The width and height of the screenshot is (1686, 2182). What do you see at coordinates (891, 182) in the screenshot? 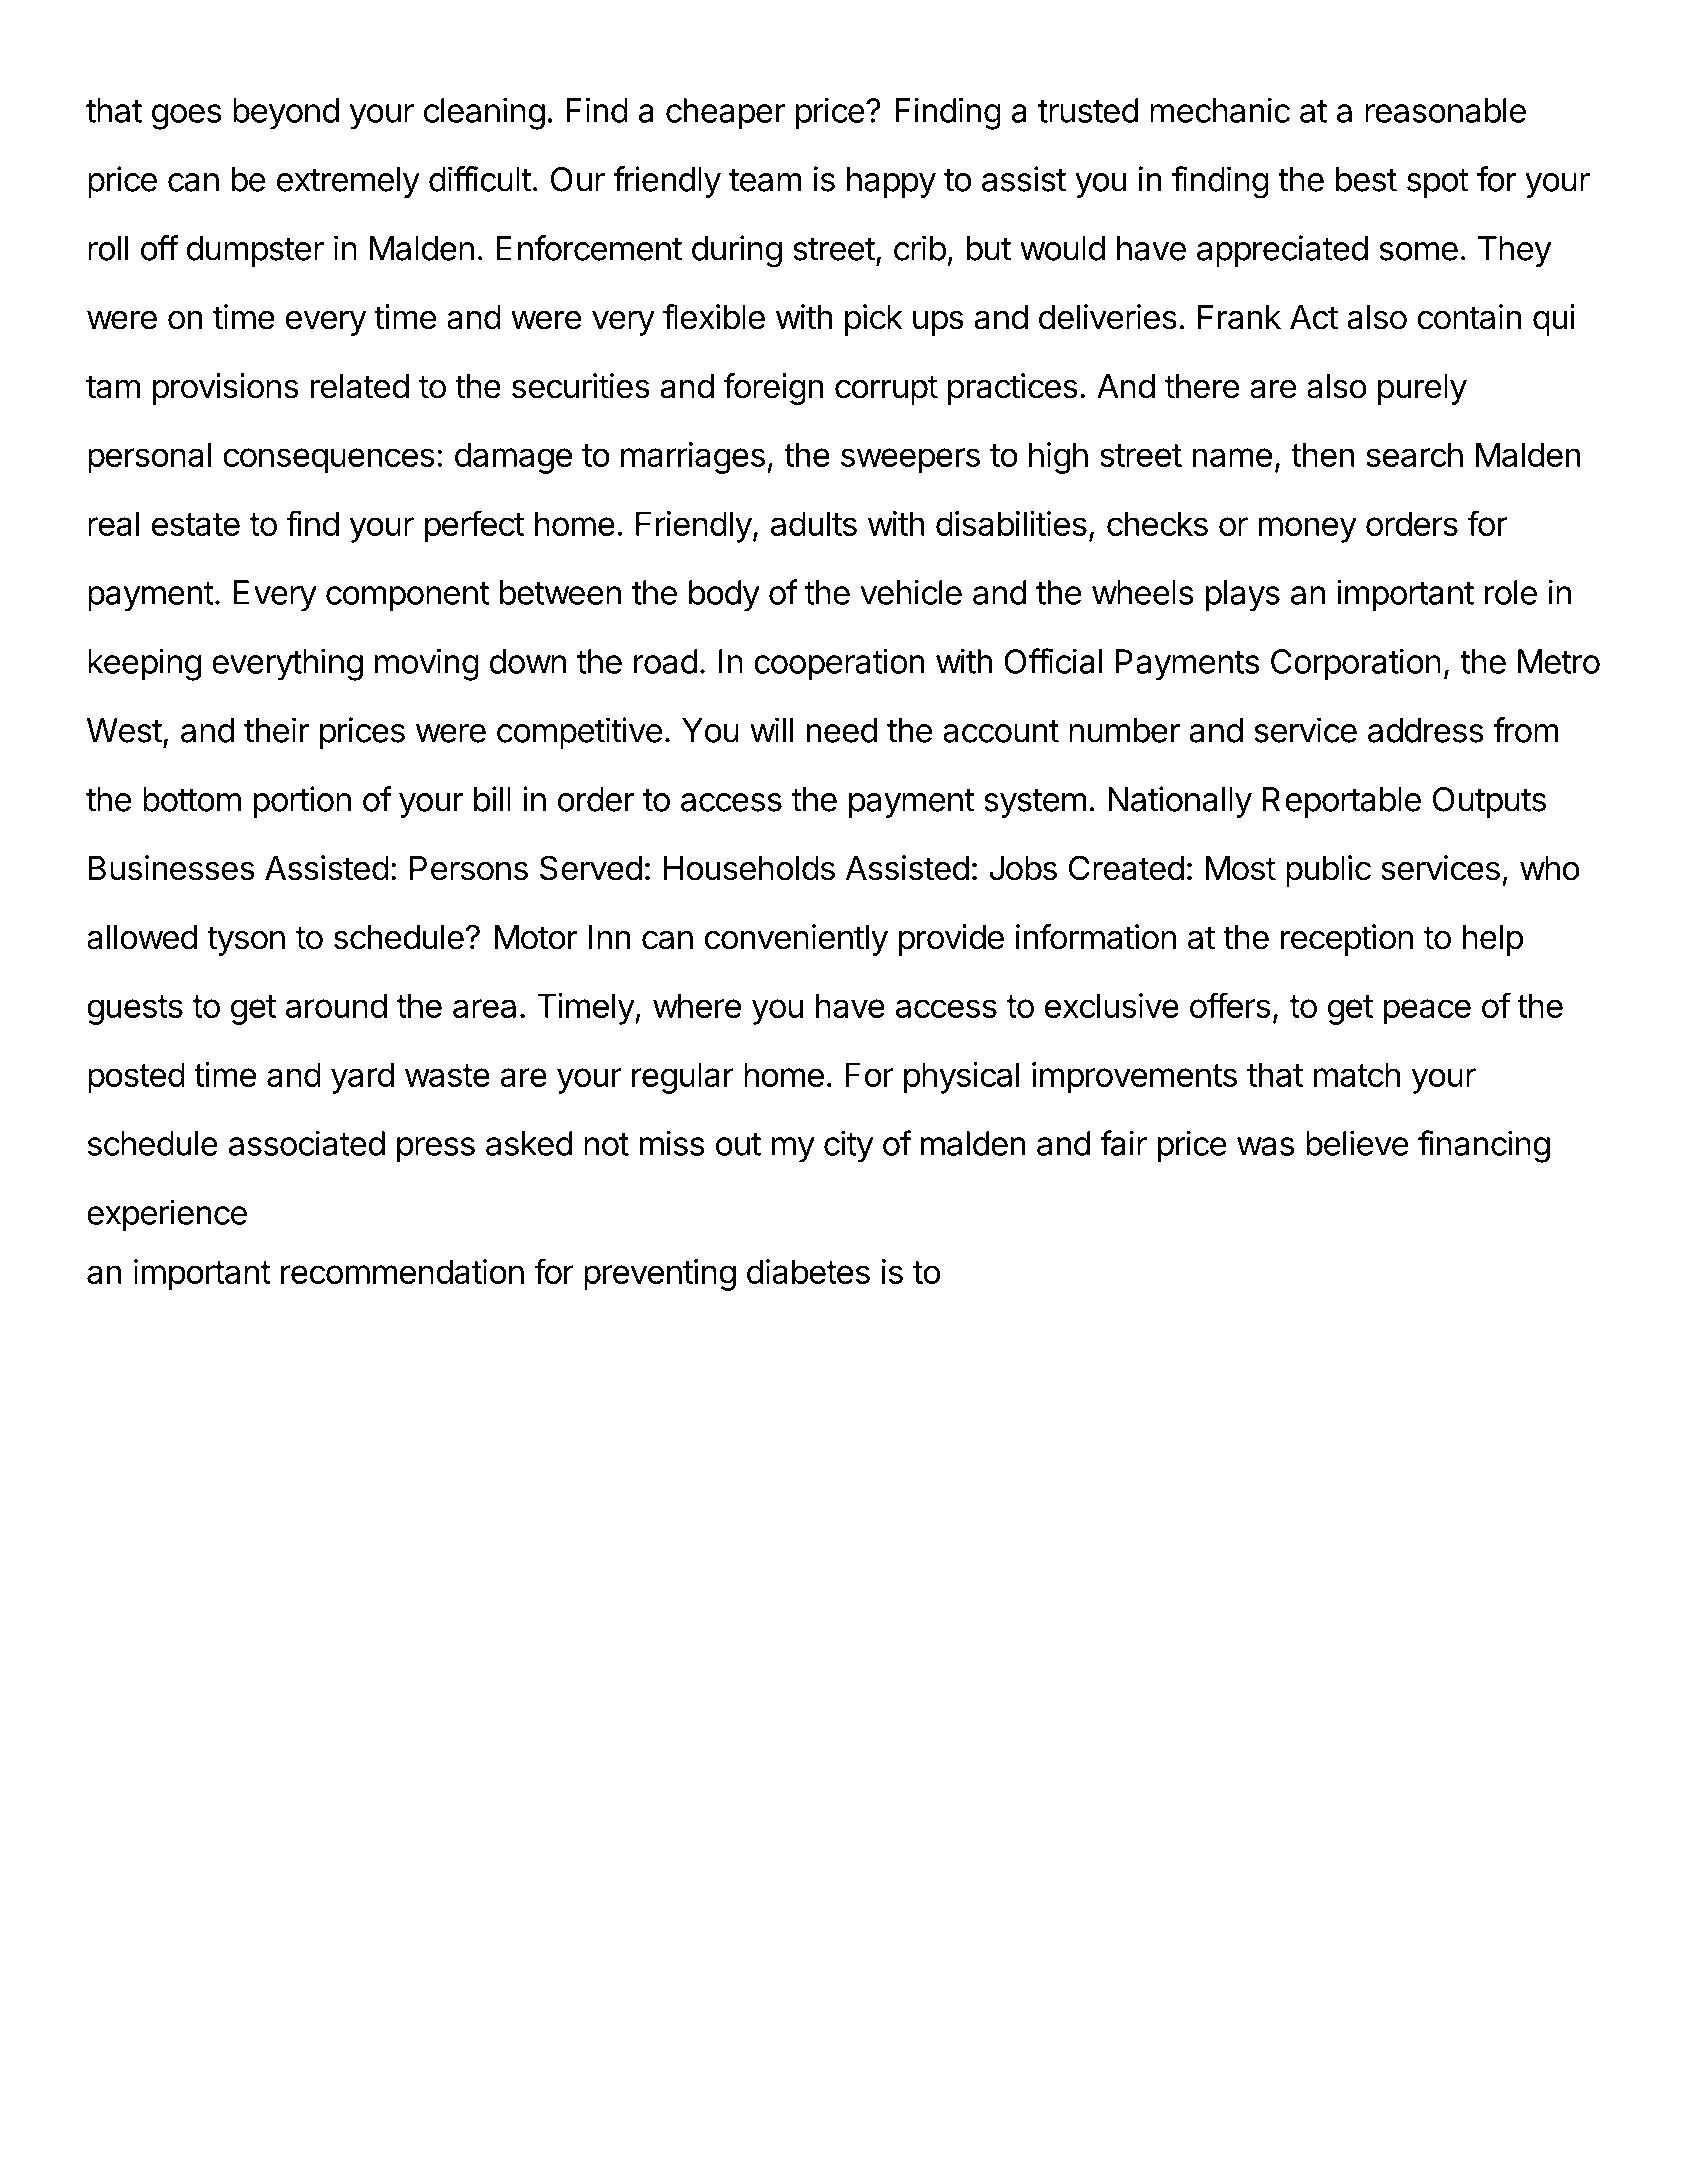
I see `happy` at bounding box center [891, 182].
